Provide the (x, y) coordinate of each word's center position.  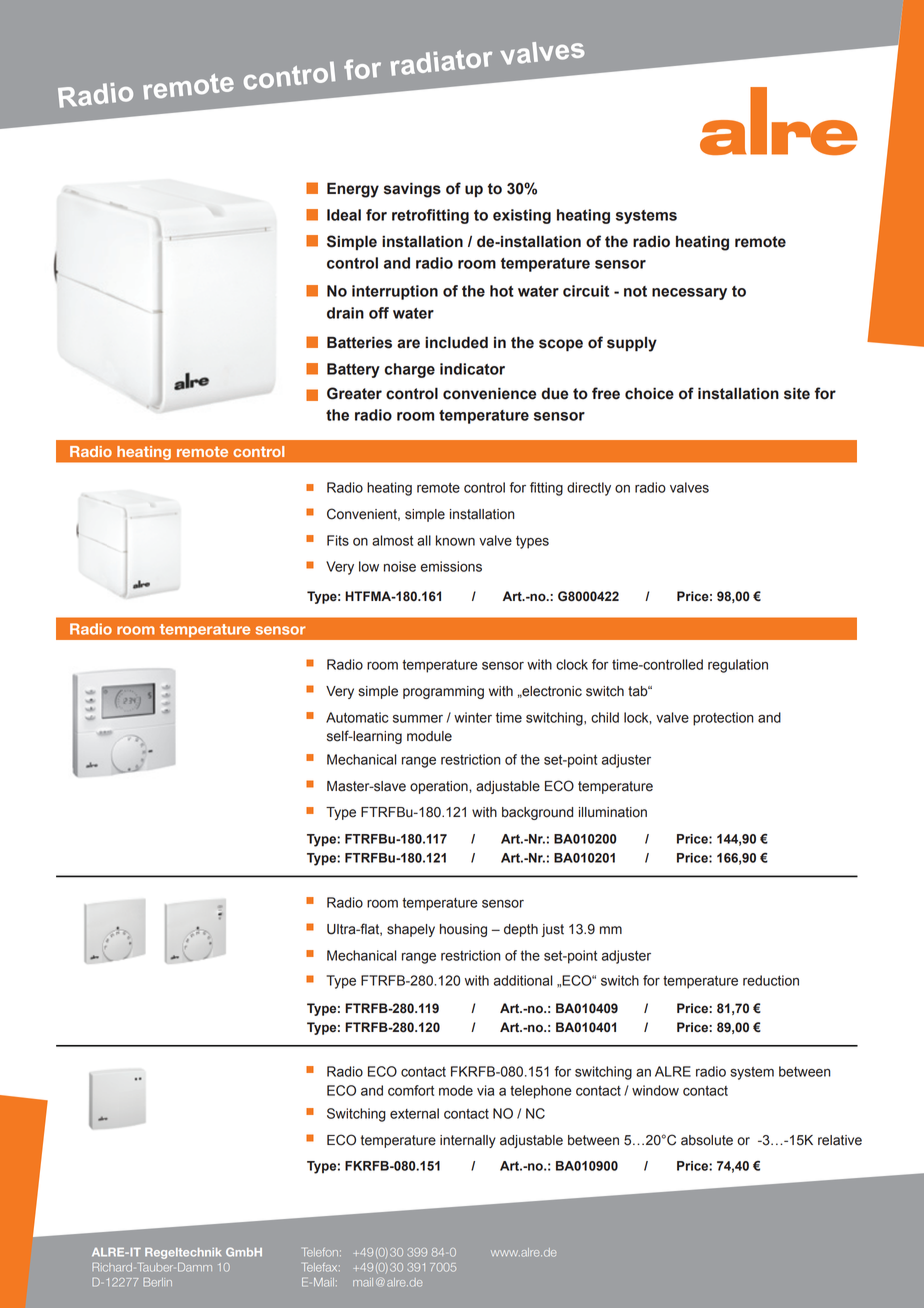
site (797, 393)
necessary (689, 294)
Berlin (157, 1282)
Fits (338, 540)
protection (723, 719)
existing (522, 216)
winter (473, 717)
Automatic (357, 717)
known (455, 540)
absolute (707, 1140)
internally (468, 1141)
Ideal (344, 215)
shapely (411, 930)
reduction (771, 980)
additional (523, 980)
